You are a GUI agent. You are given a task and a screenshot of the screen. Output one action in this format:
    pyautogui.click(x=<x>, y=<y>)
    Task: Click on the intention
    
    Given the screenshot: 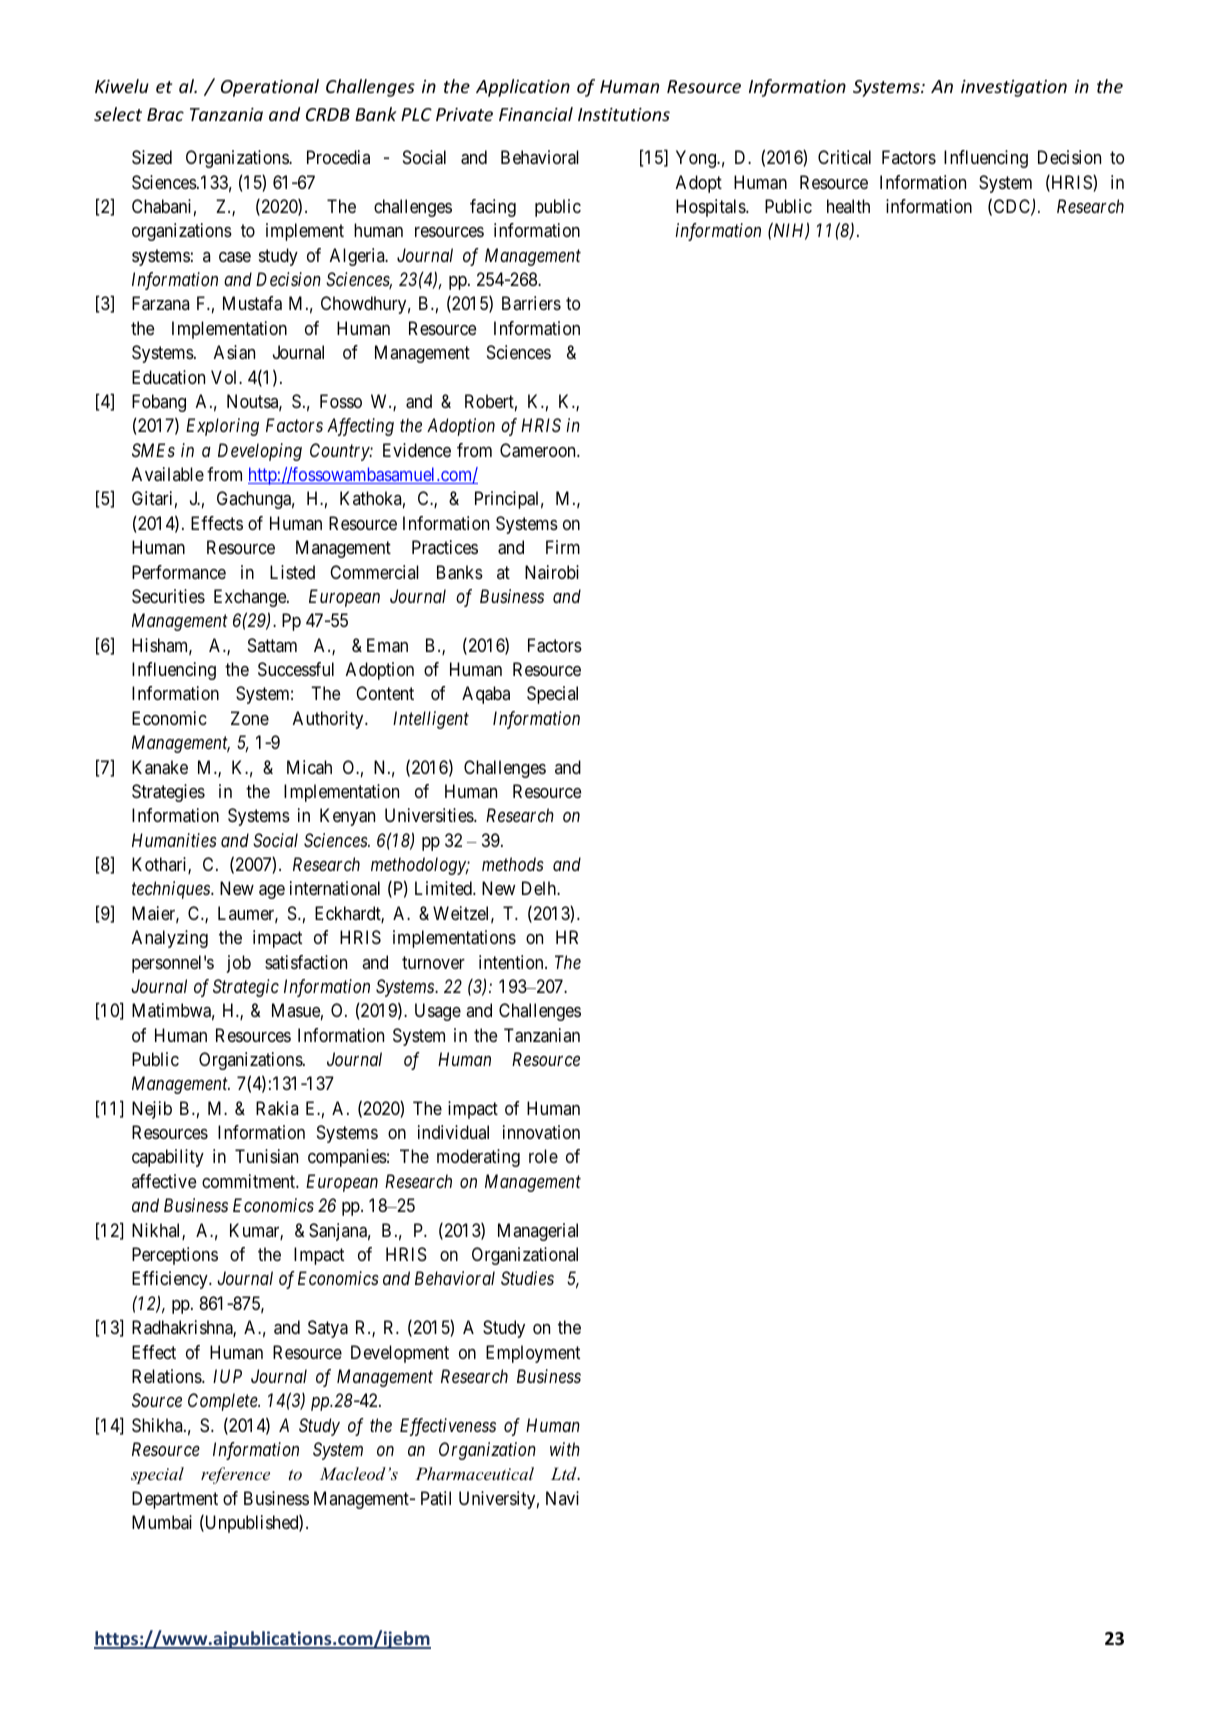 What is the action you would take?
    pyautogui.click(x=512, y=962)
